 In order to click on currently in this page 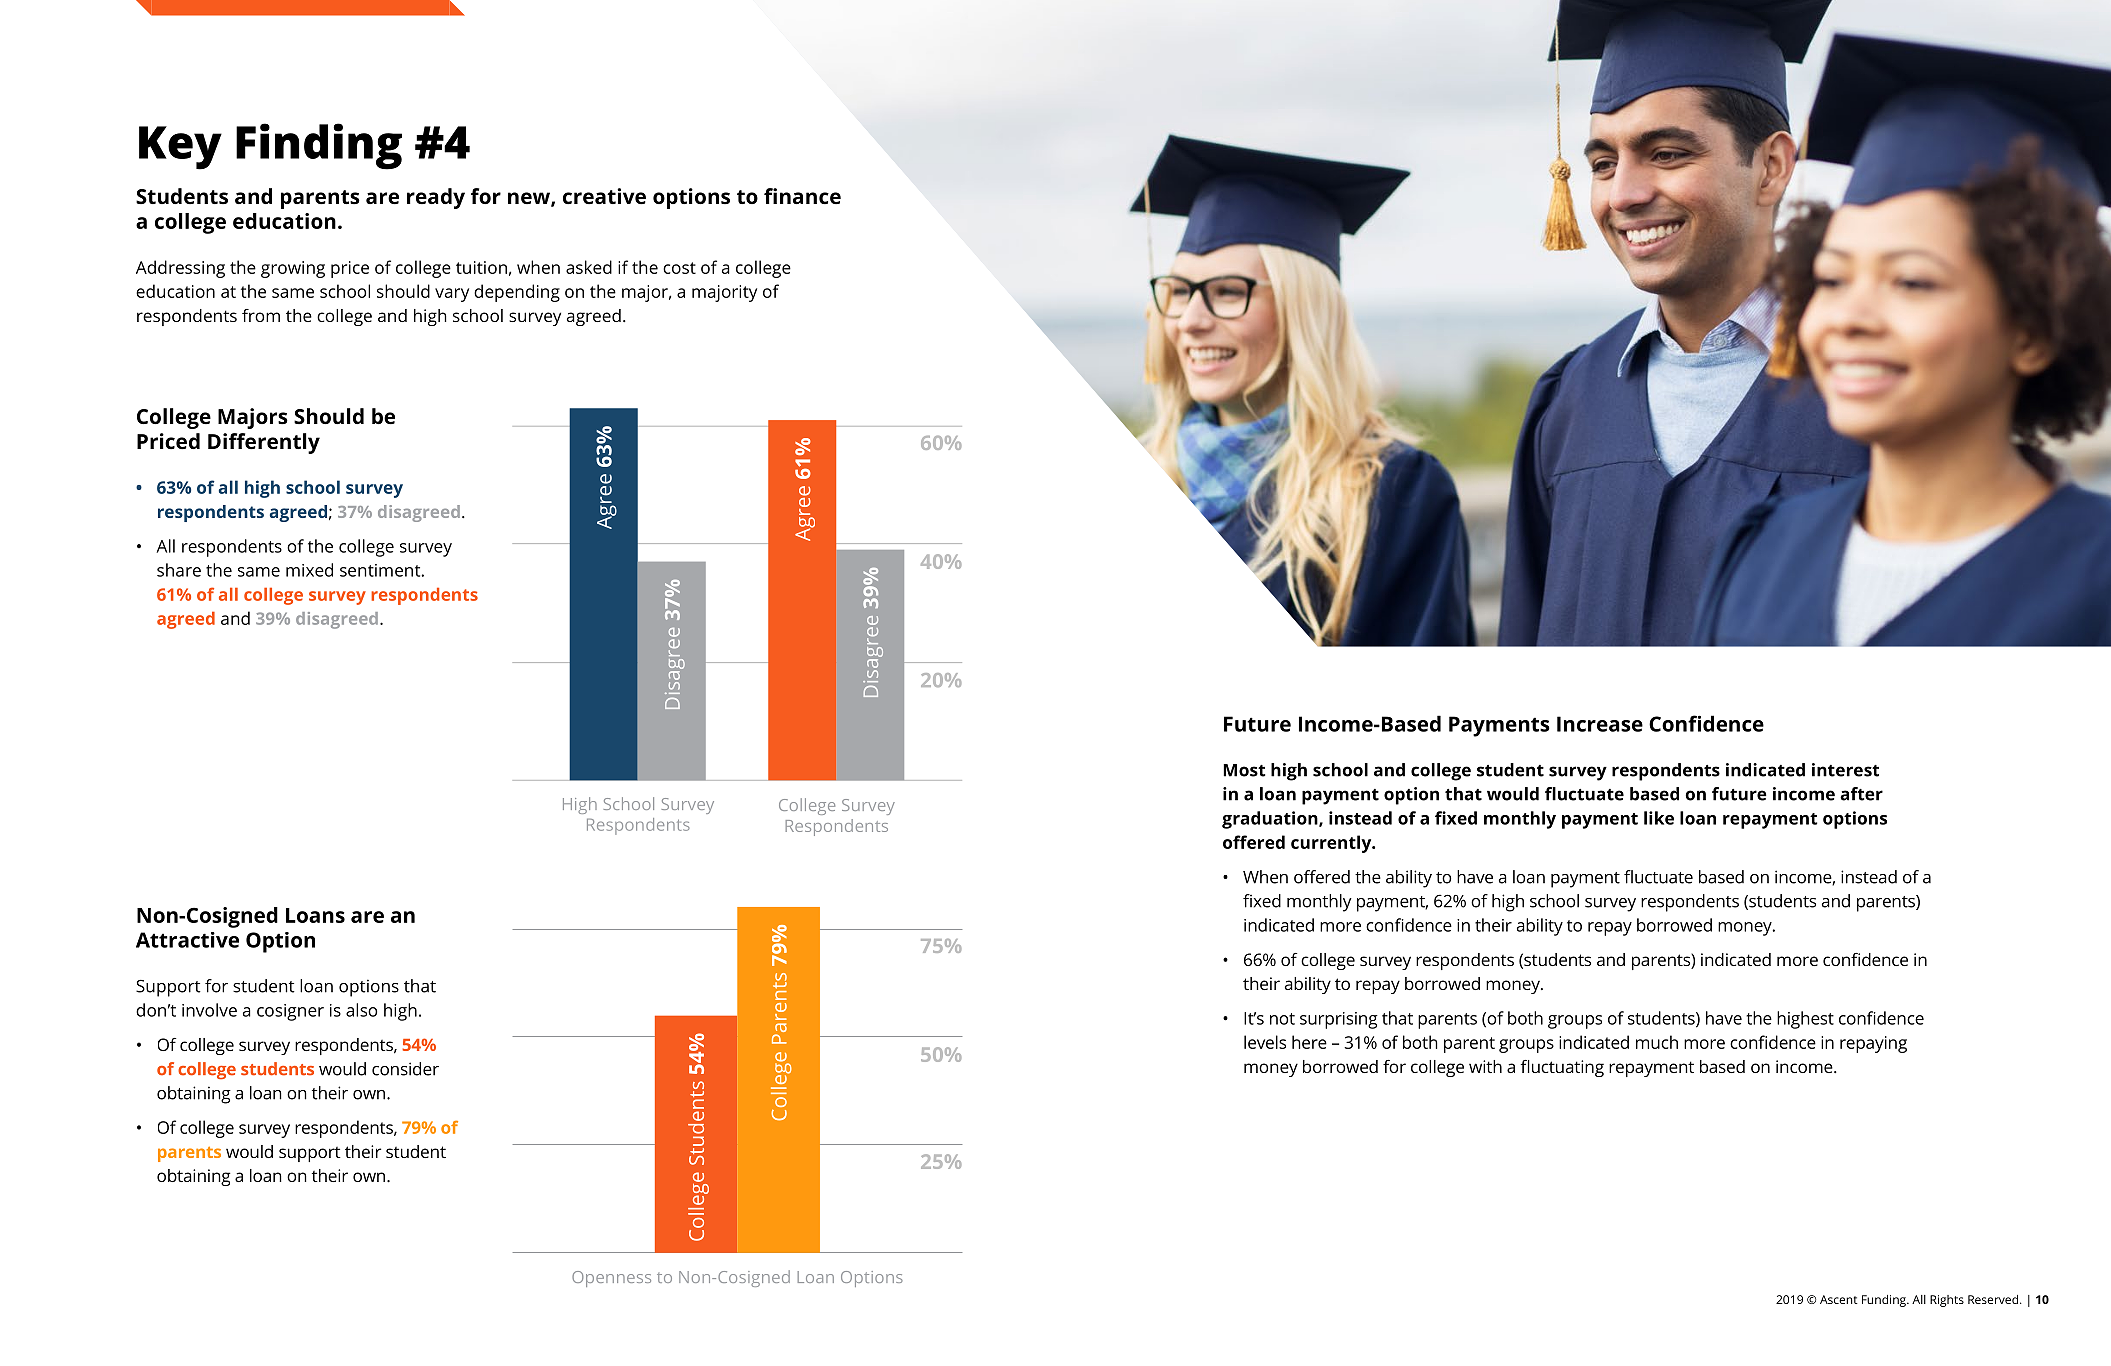, I will do `click(1332, 844)`.
